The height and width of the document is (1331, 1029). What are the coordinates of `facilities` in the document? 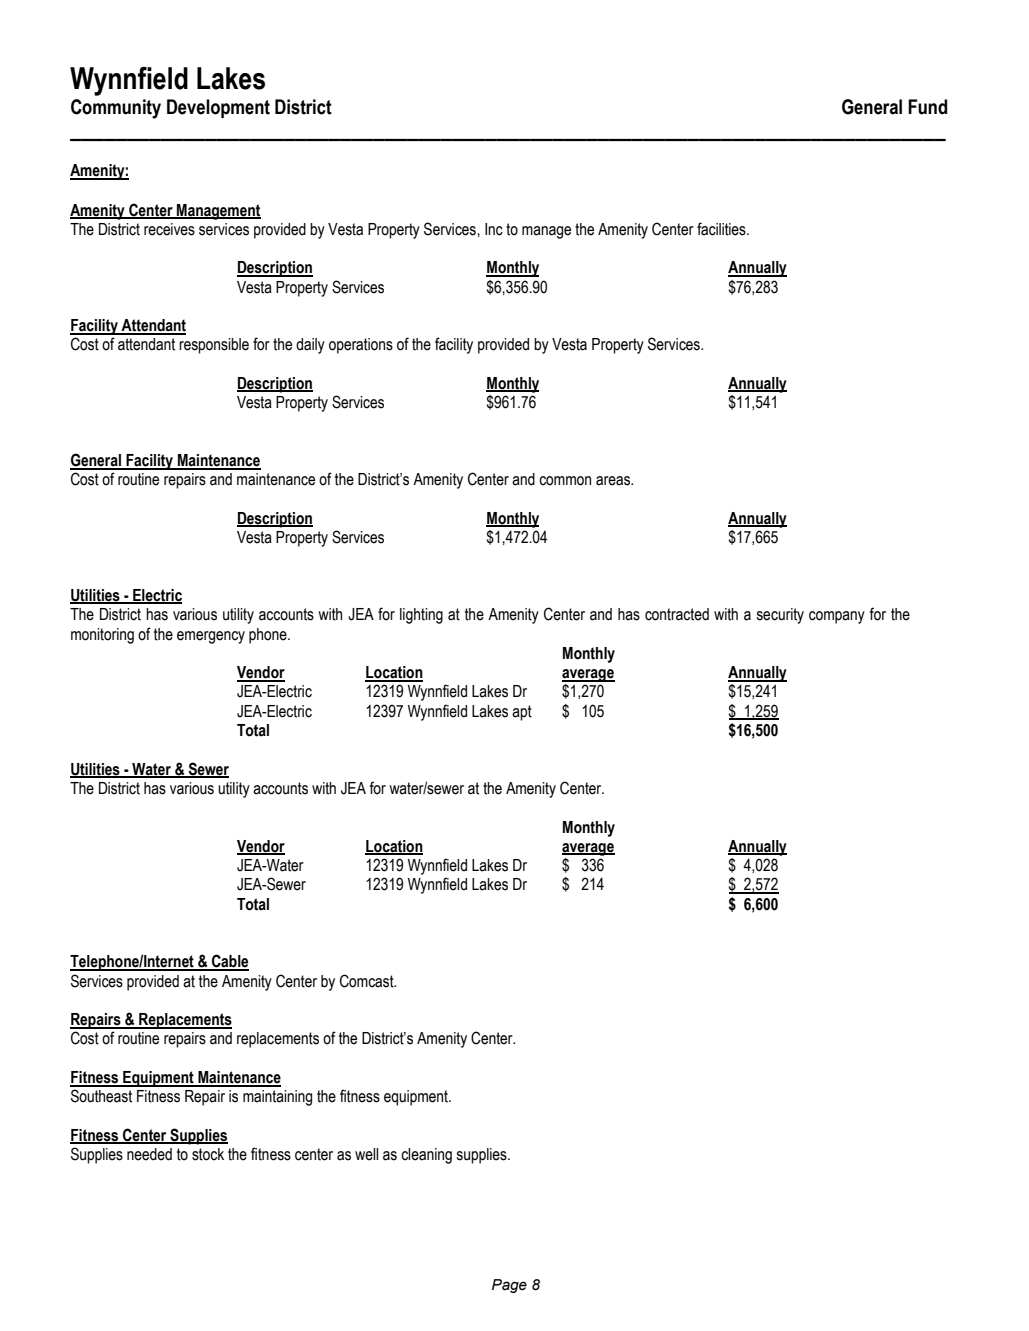 It's located at (722, 229).
